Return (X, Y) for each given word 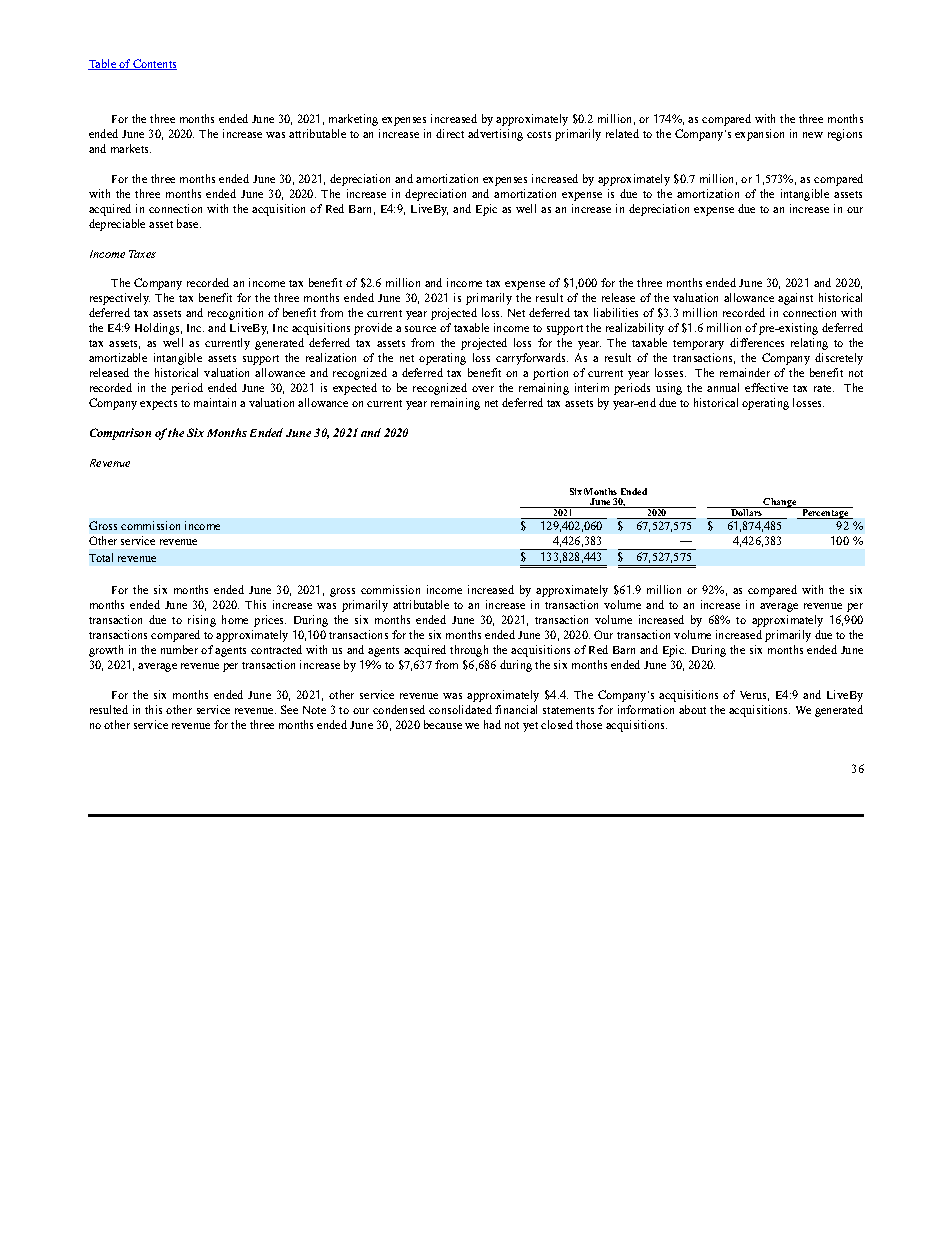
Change (779, 503)
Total (101, 557)
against (795, 299)
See (289, 709)
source (420, 329)
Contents (154, 64)
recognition (235, 314)
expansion (759, 135)
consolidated (460, 709)
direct (450, 133)
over (483, 389)
